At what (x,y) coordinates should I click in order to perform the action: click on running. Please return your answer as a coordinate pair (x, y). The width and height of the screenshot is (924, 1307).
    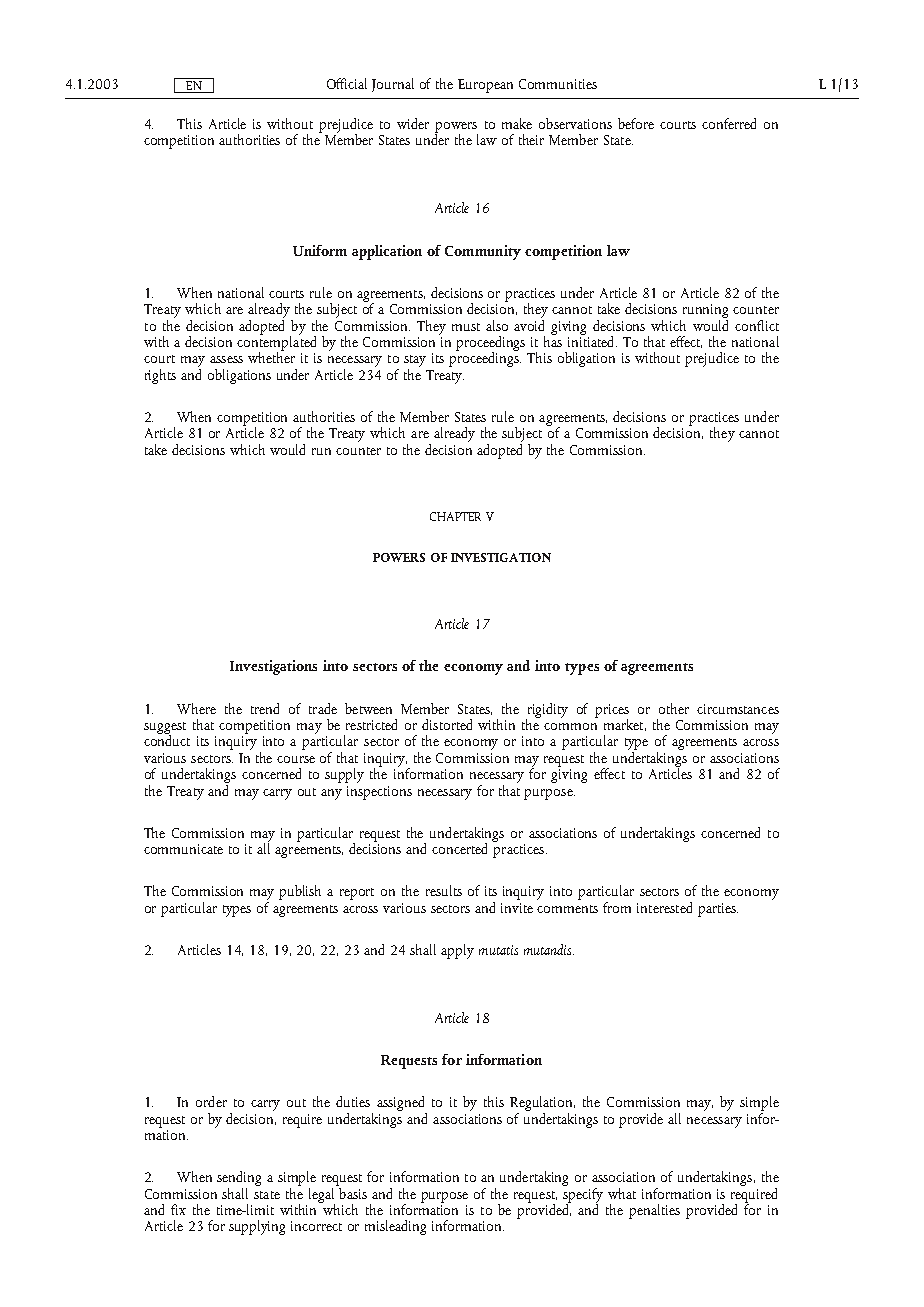
    Looking at the image, I should click on (705, 312).
